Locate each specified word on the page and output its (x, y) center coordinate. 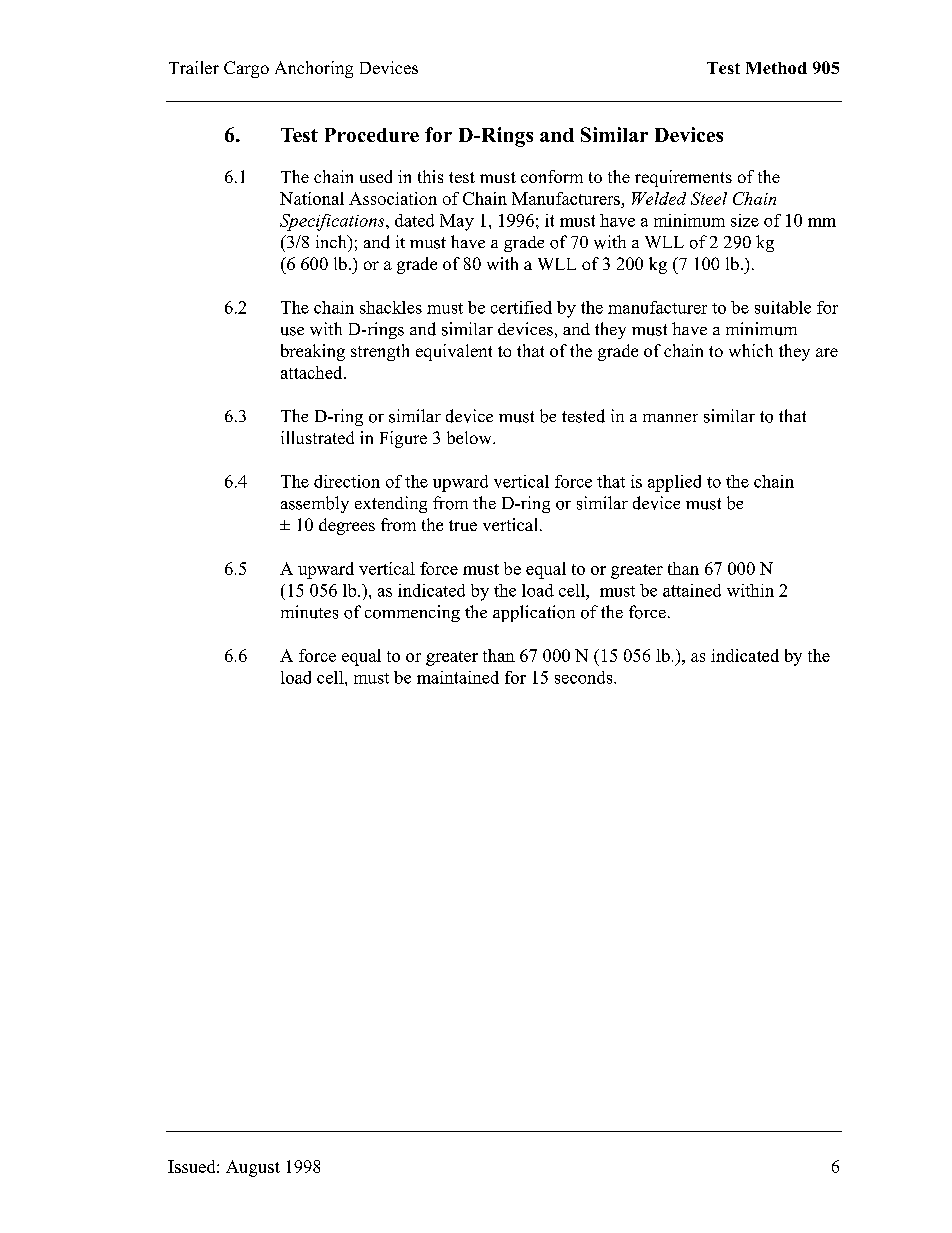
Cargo (246, 69)
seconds (585, 677)
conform (552, 176)
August (253, 1168)
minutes (309, 612)
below (470, 437)
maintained (458, 677)
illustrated (317, 437)
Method (776, 68)
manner (670, 418)
